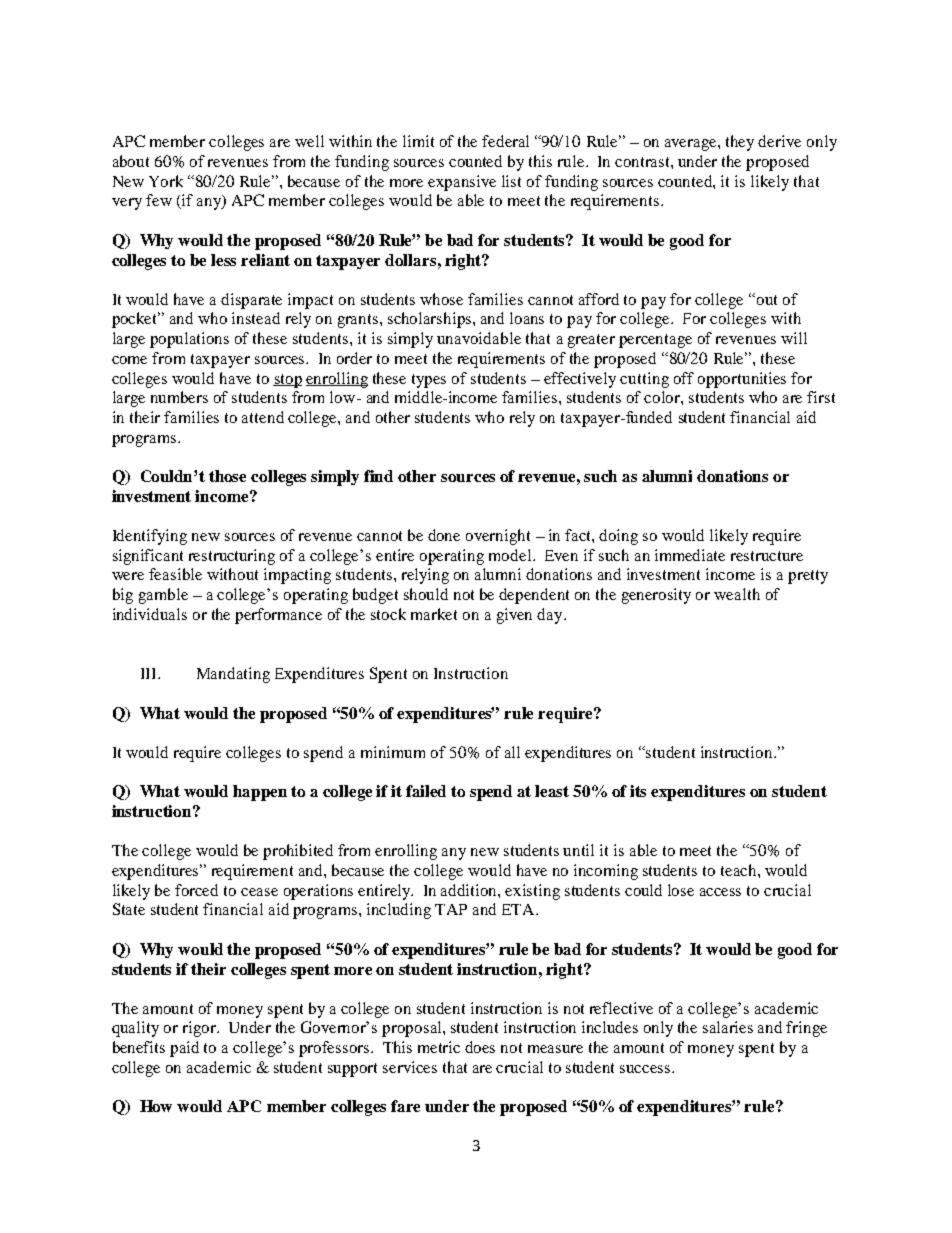 The image size is (952, 1233). What do you see at coordinates (434, 614) in the screenshot?
I see `market` at bounding box center [434, 614].
